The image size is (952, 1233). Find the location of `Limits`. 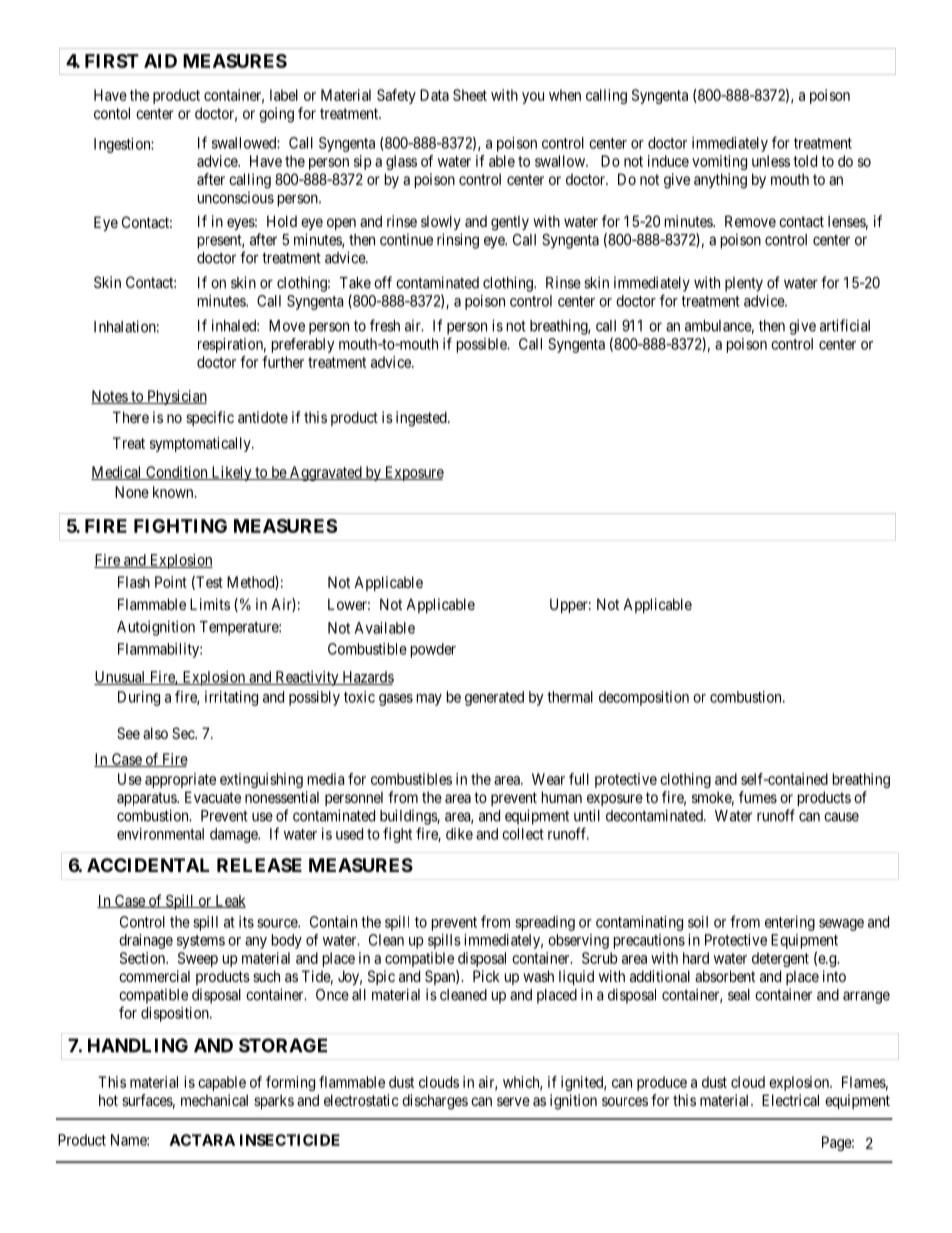

Limits is located at coordinates (210, 604).
